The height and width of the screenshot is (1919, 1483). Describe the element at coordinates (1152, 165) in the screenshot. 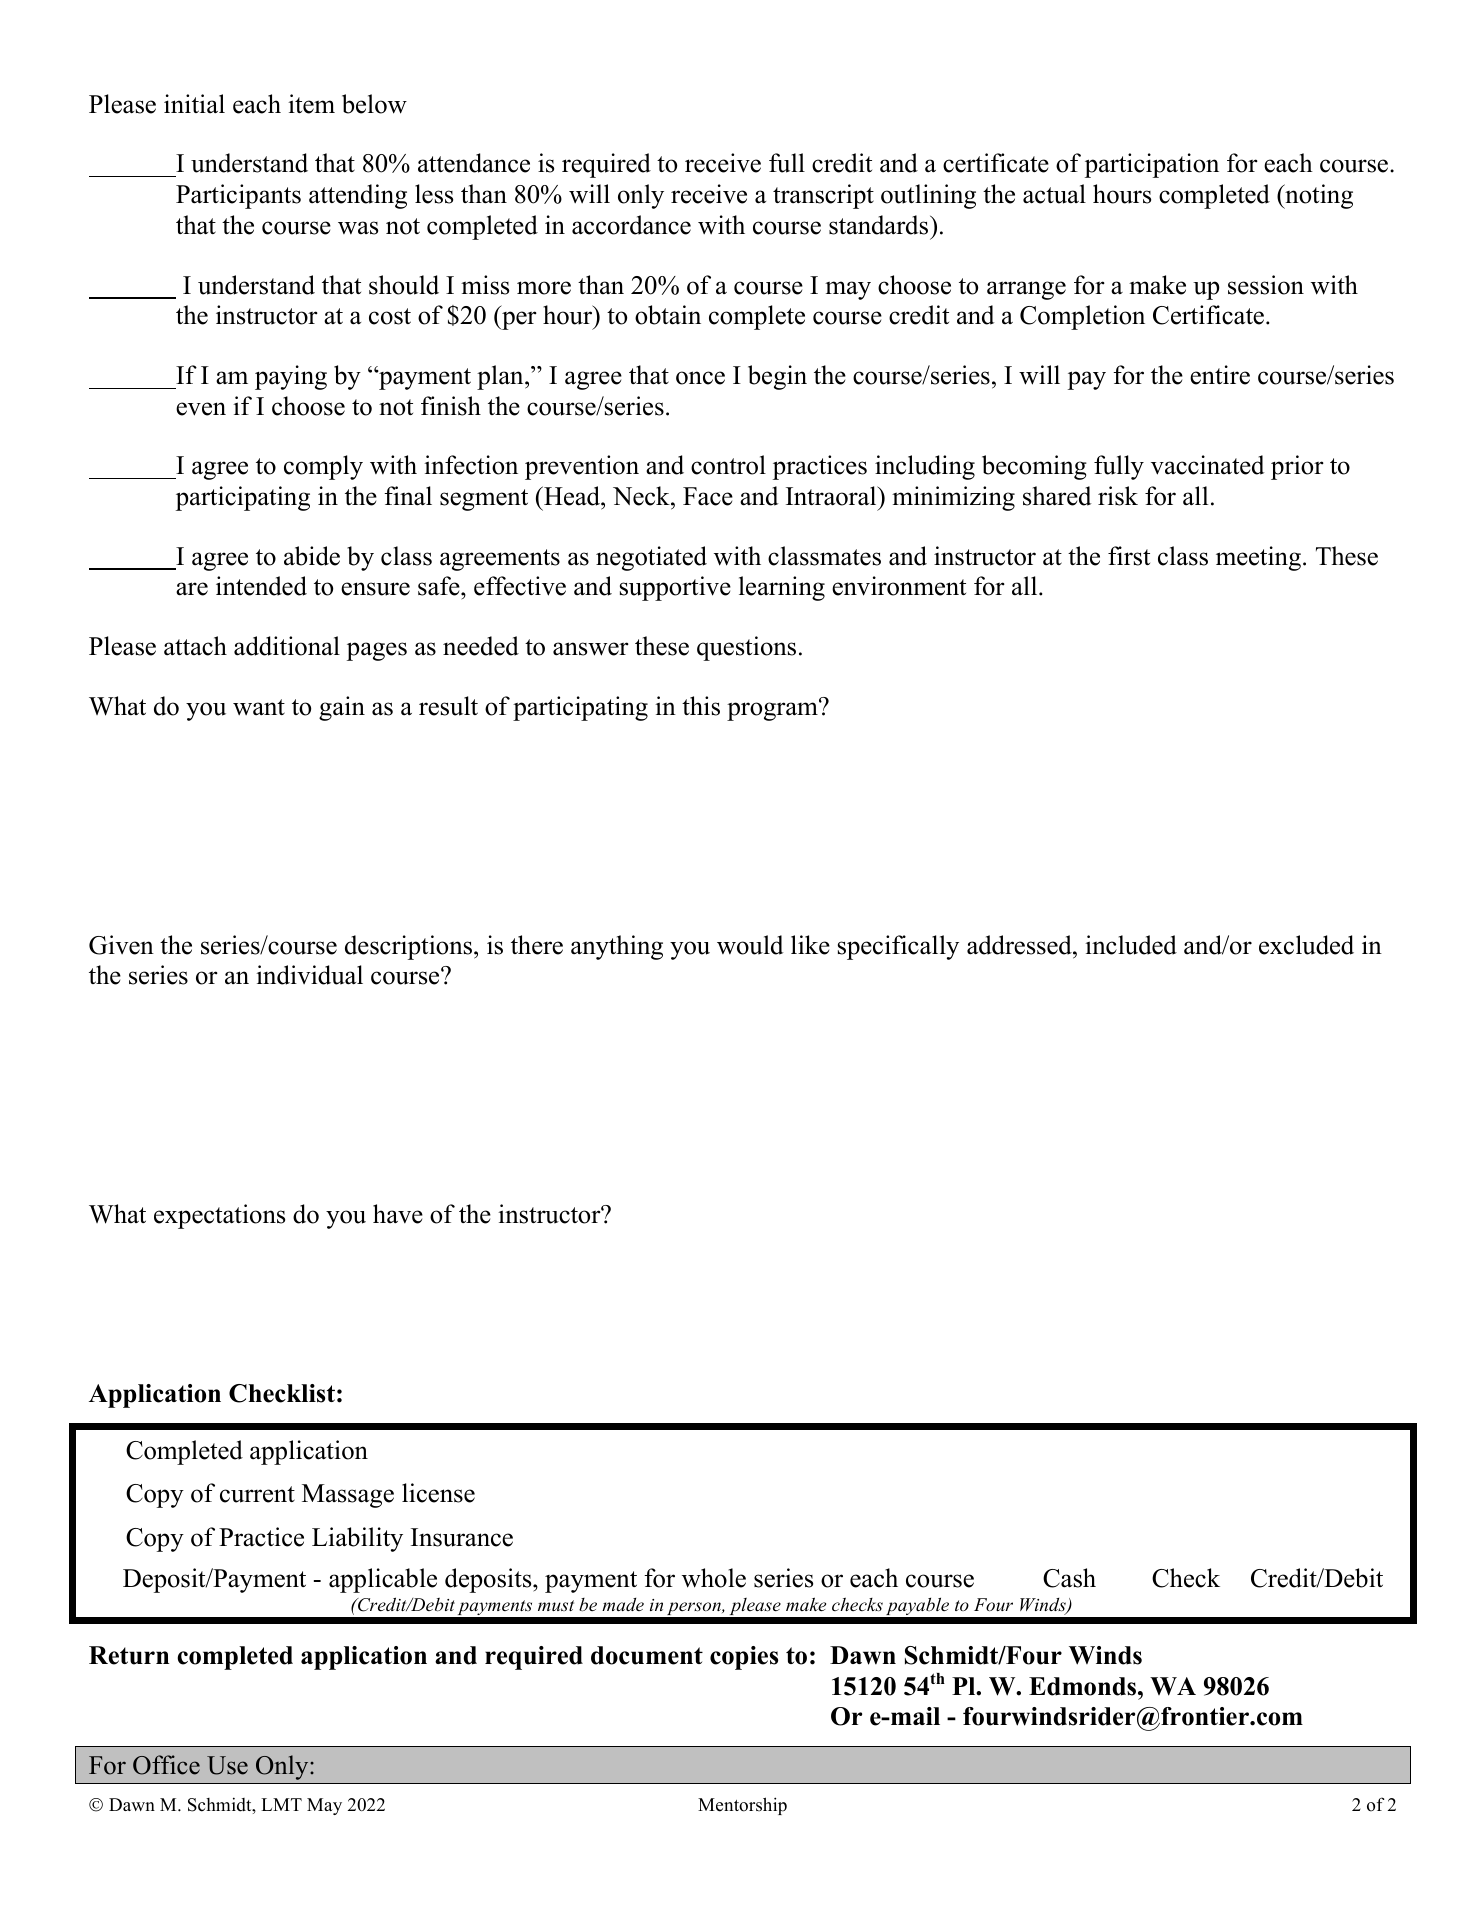

I see `participation` at that location.
